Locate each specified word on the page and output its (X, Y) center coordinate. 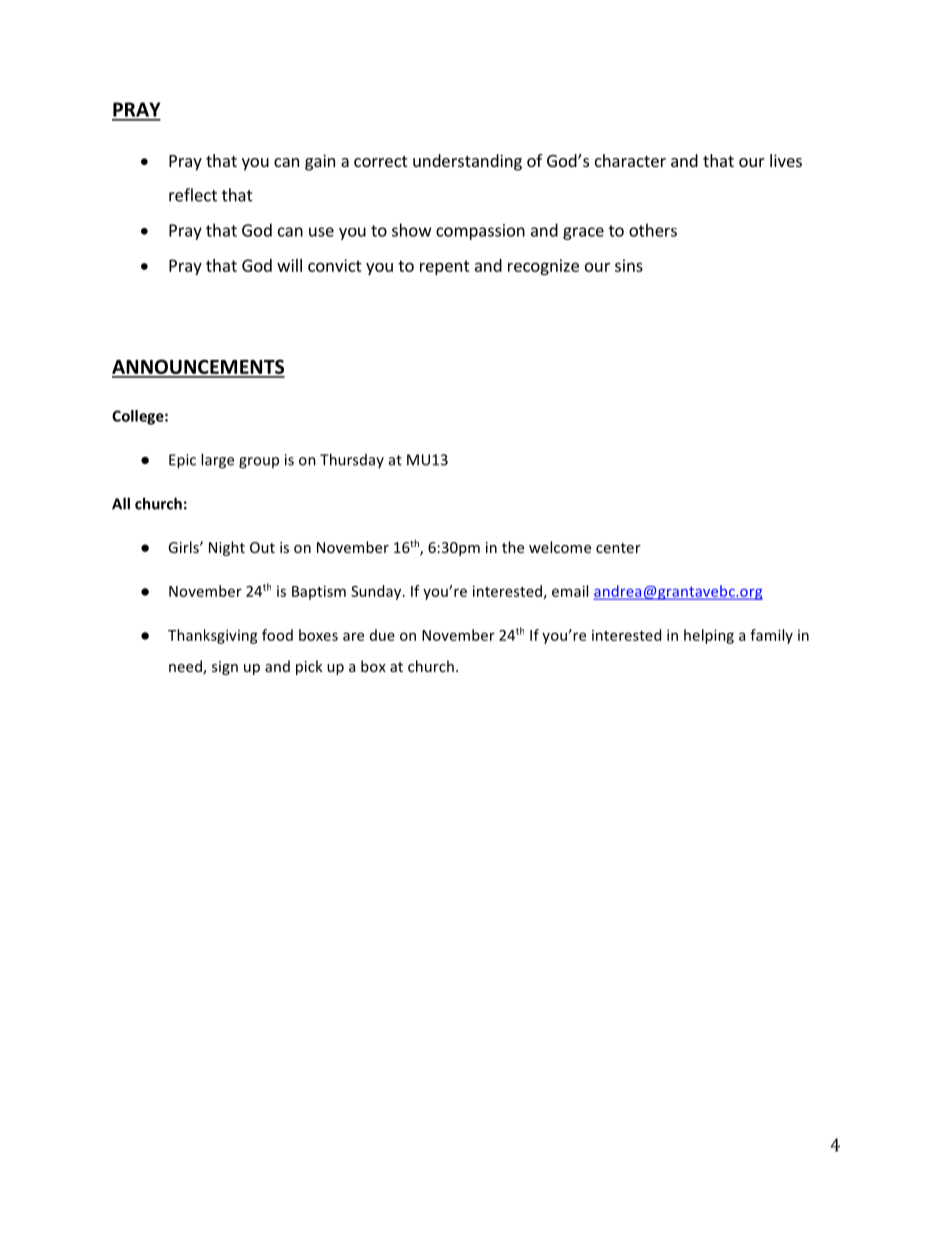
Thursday (352, 460)
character (630, 160)
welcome (560, 547)
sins (629, 265)
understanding (467, 162)
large (217, 461)
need (186, 667)
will (289, 265)
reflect (193, 195)
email (570, 591)
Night (227, 548)
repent (445, 267)
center (618, 548)
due (382, 635)
